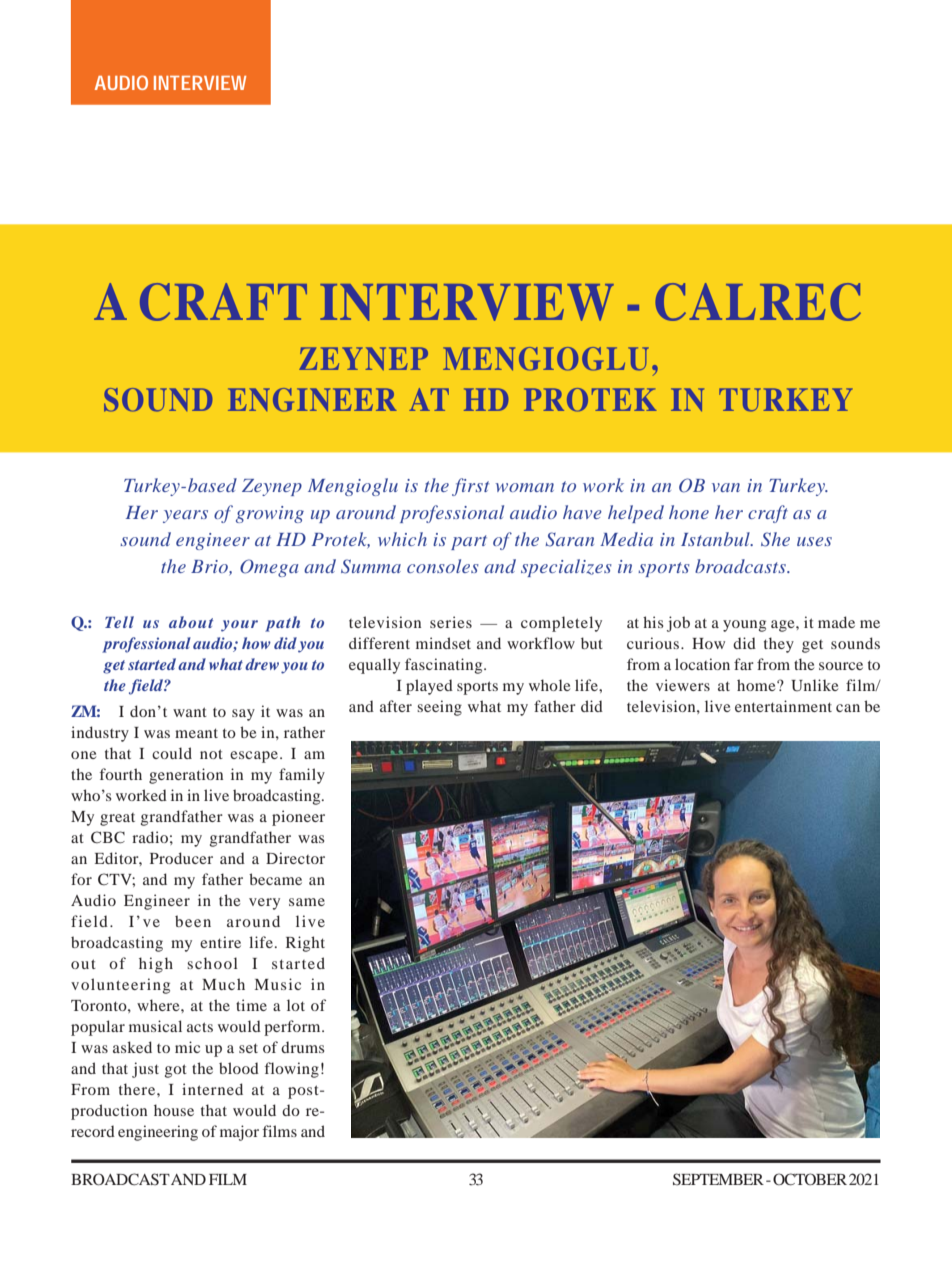  What do you see at coordinates (239, 1133) in the screenshot?
I see `major` at bounding box center [239, 1133].
